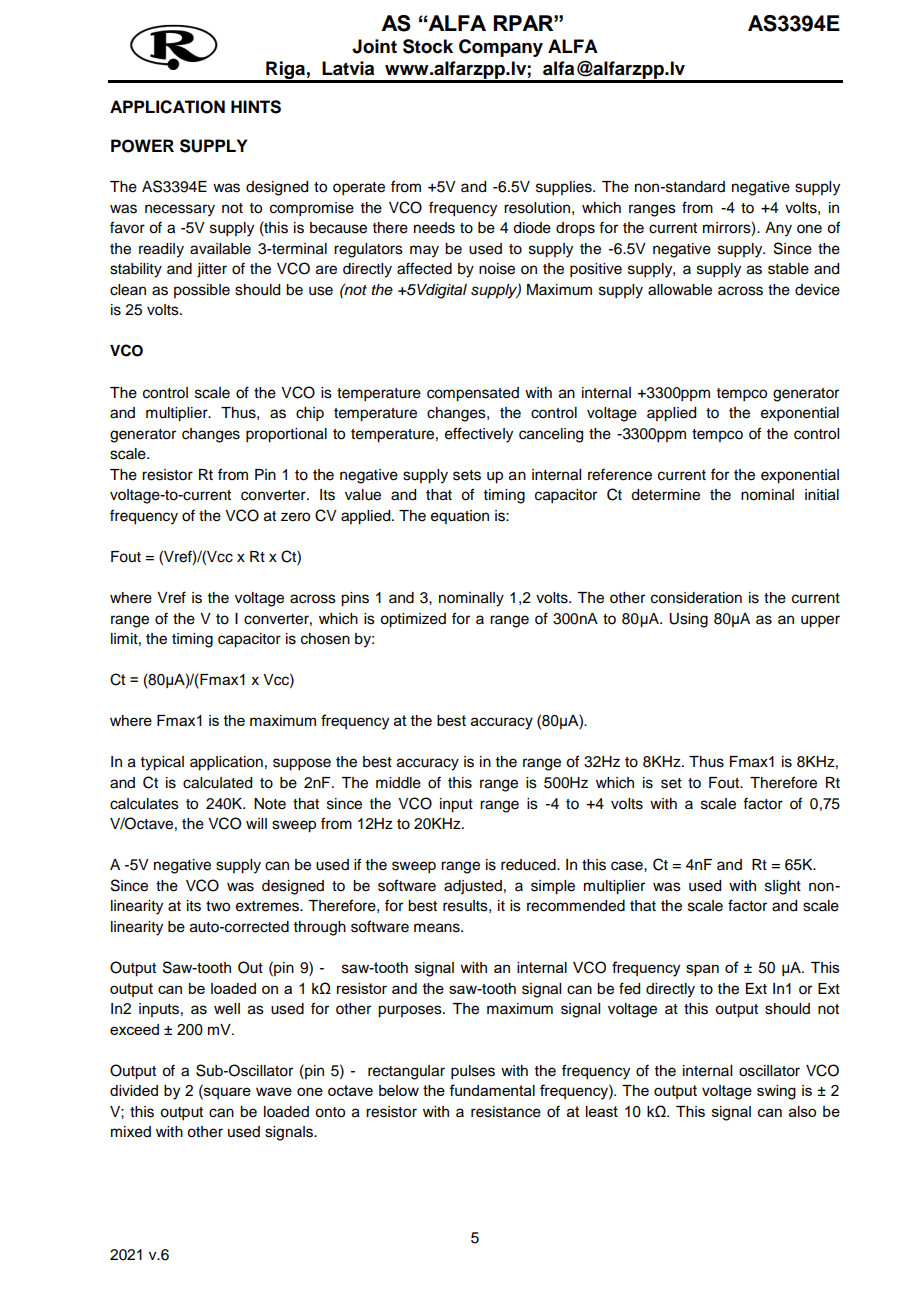  Describe the element at coordinates (492, 1090) in the image. I see `fundamental` at that location.
